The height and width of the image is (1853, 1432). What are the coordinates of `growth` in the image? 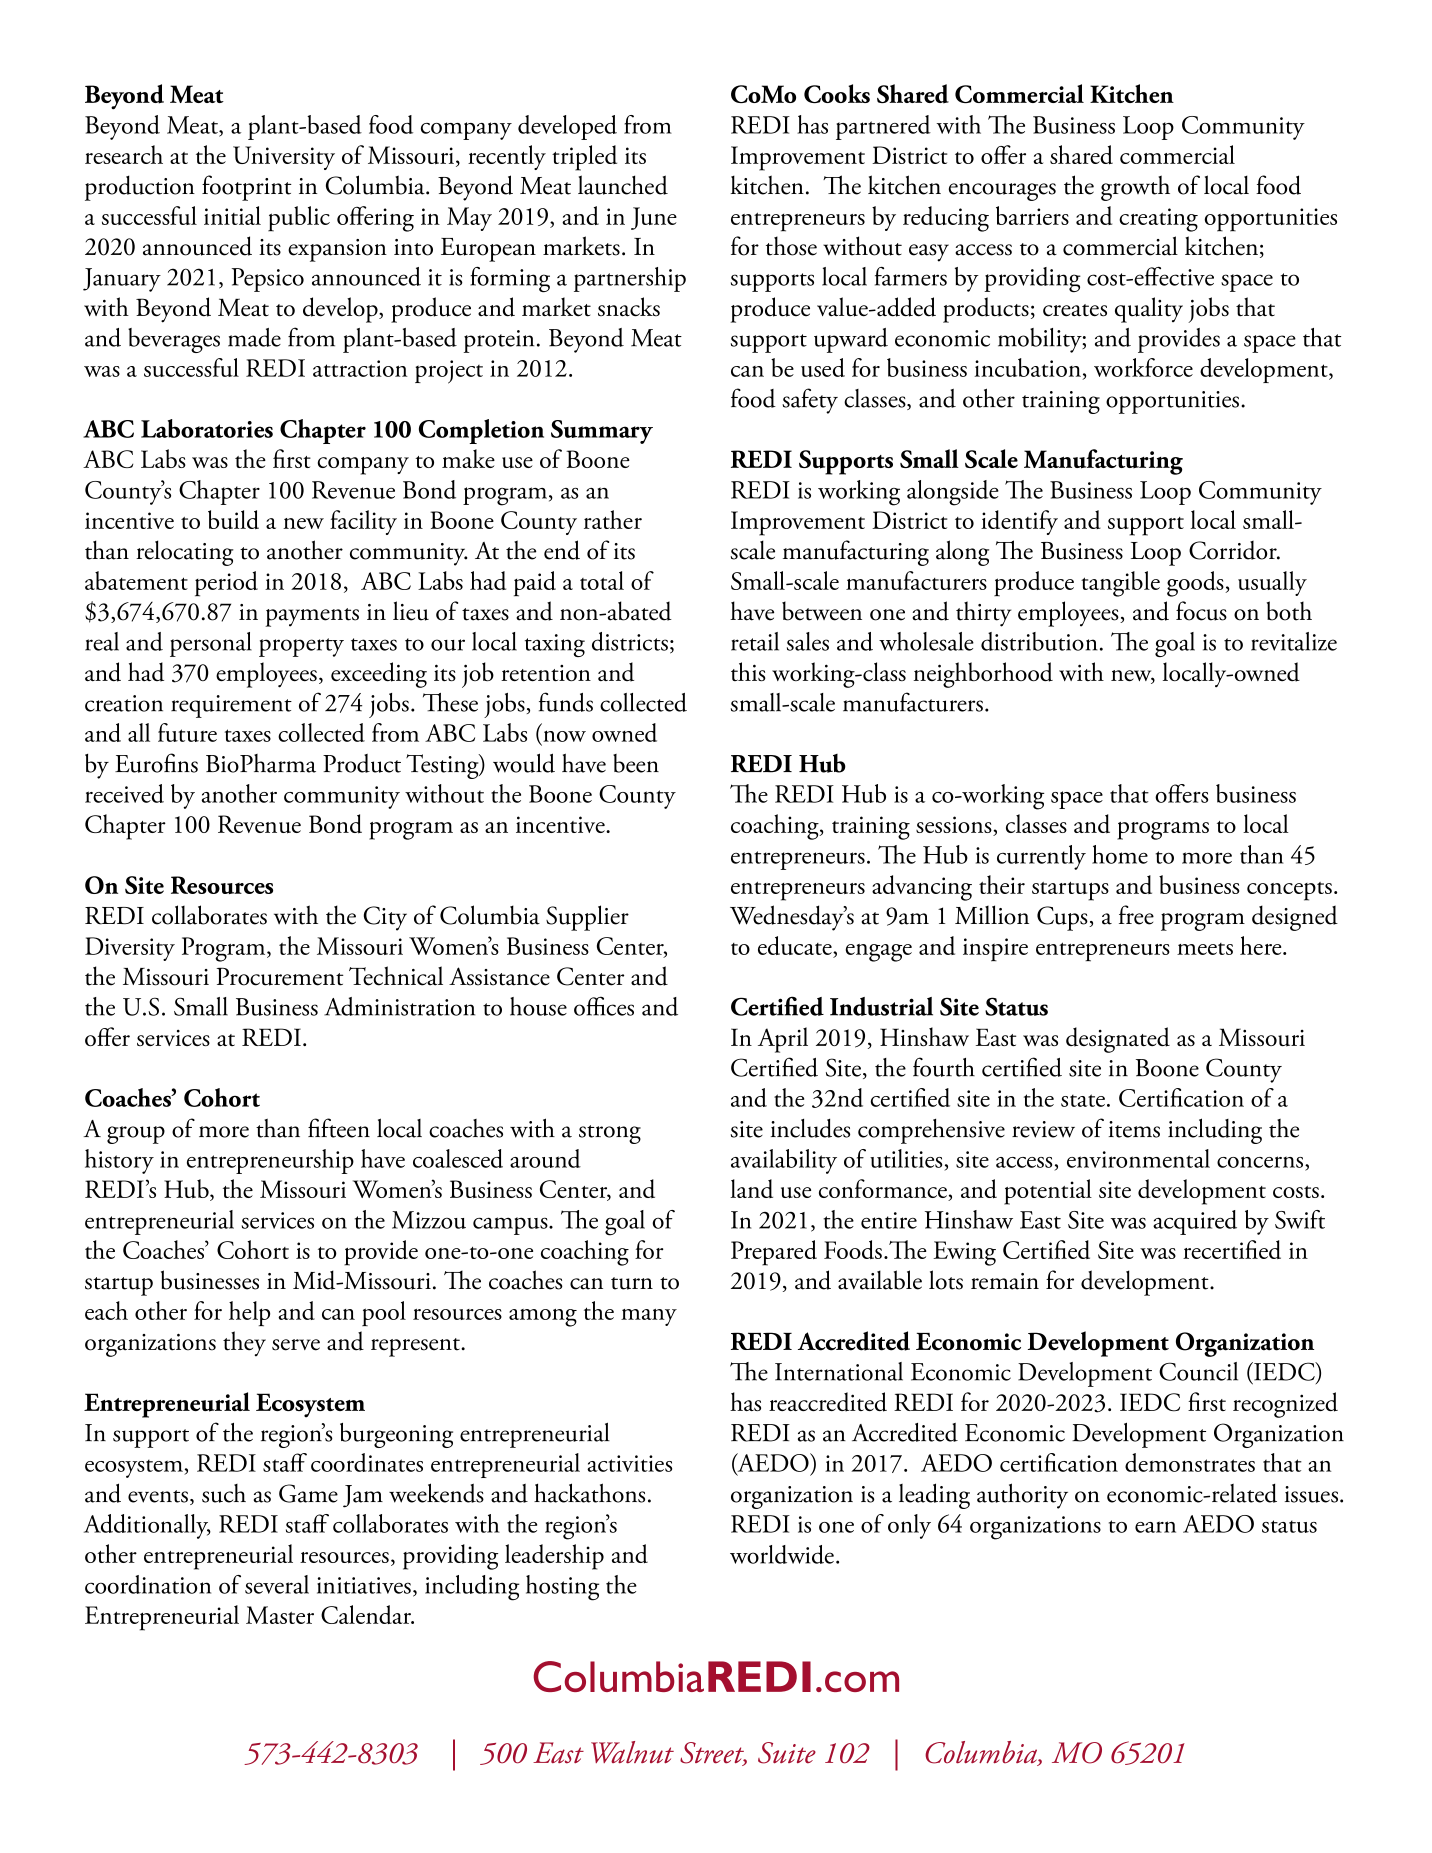 It's located at (1135, 188).
